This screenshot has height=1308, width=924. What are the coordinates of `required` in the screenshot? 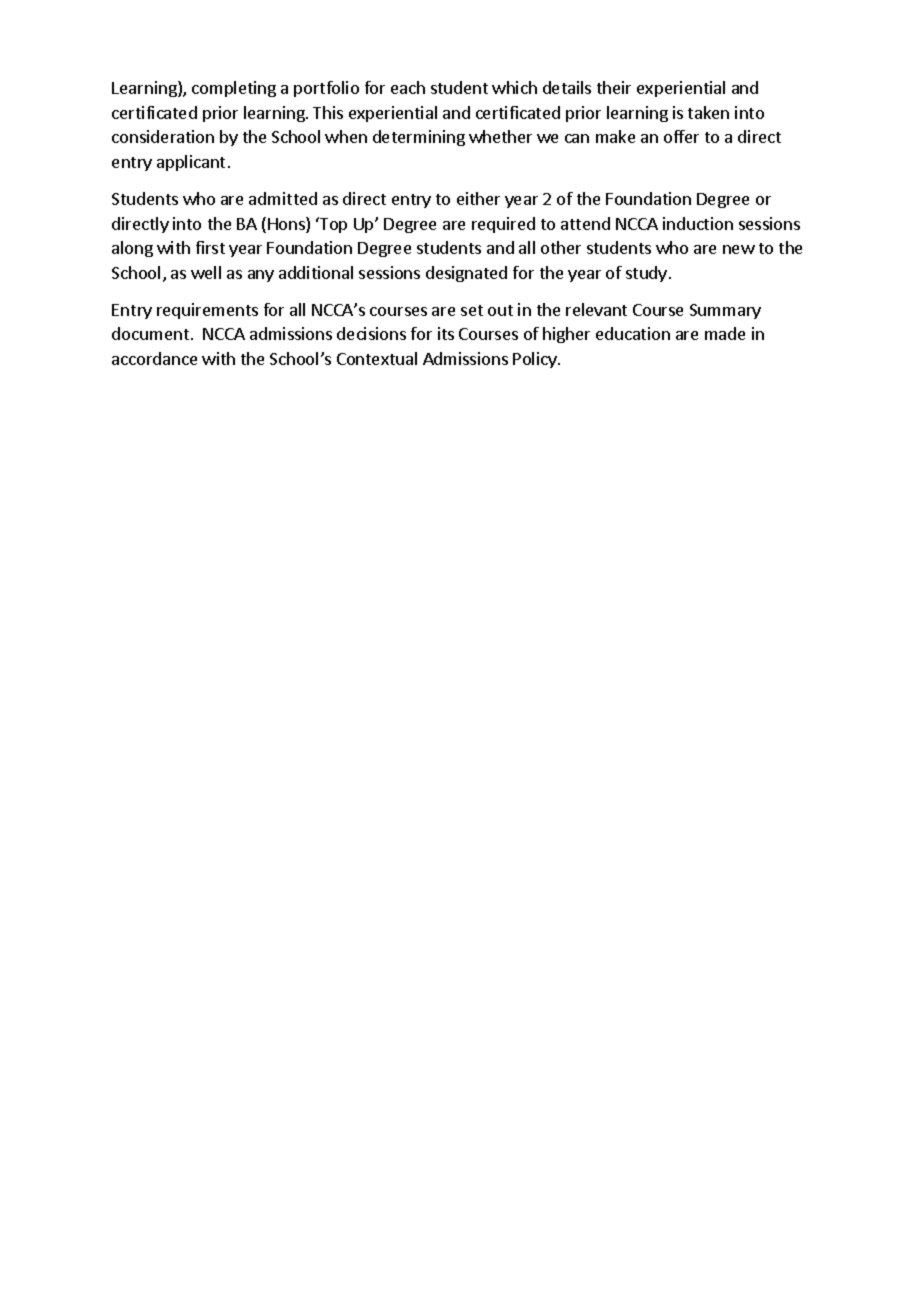 It's located at (503, 225).
